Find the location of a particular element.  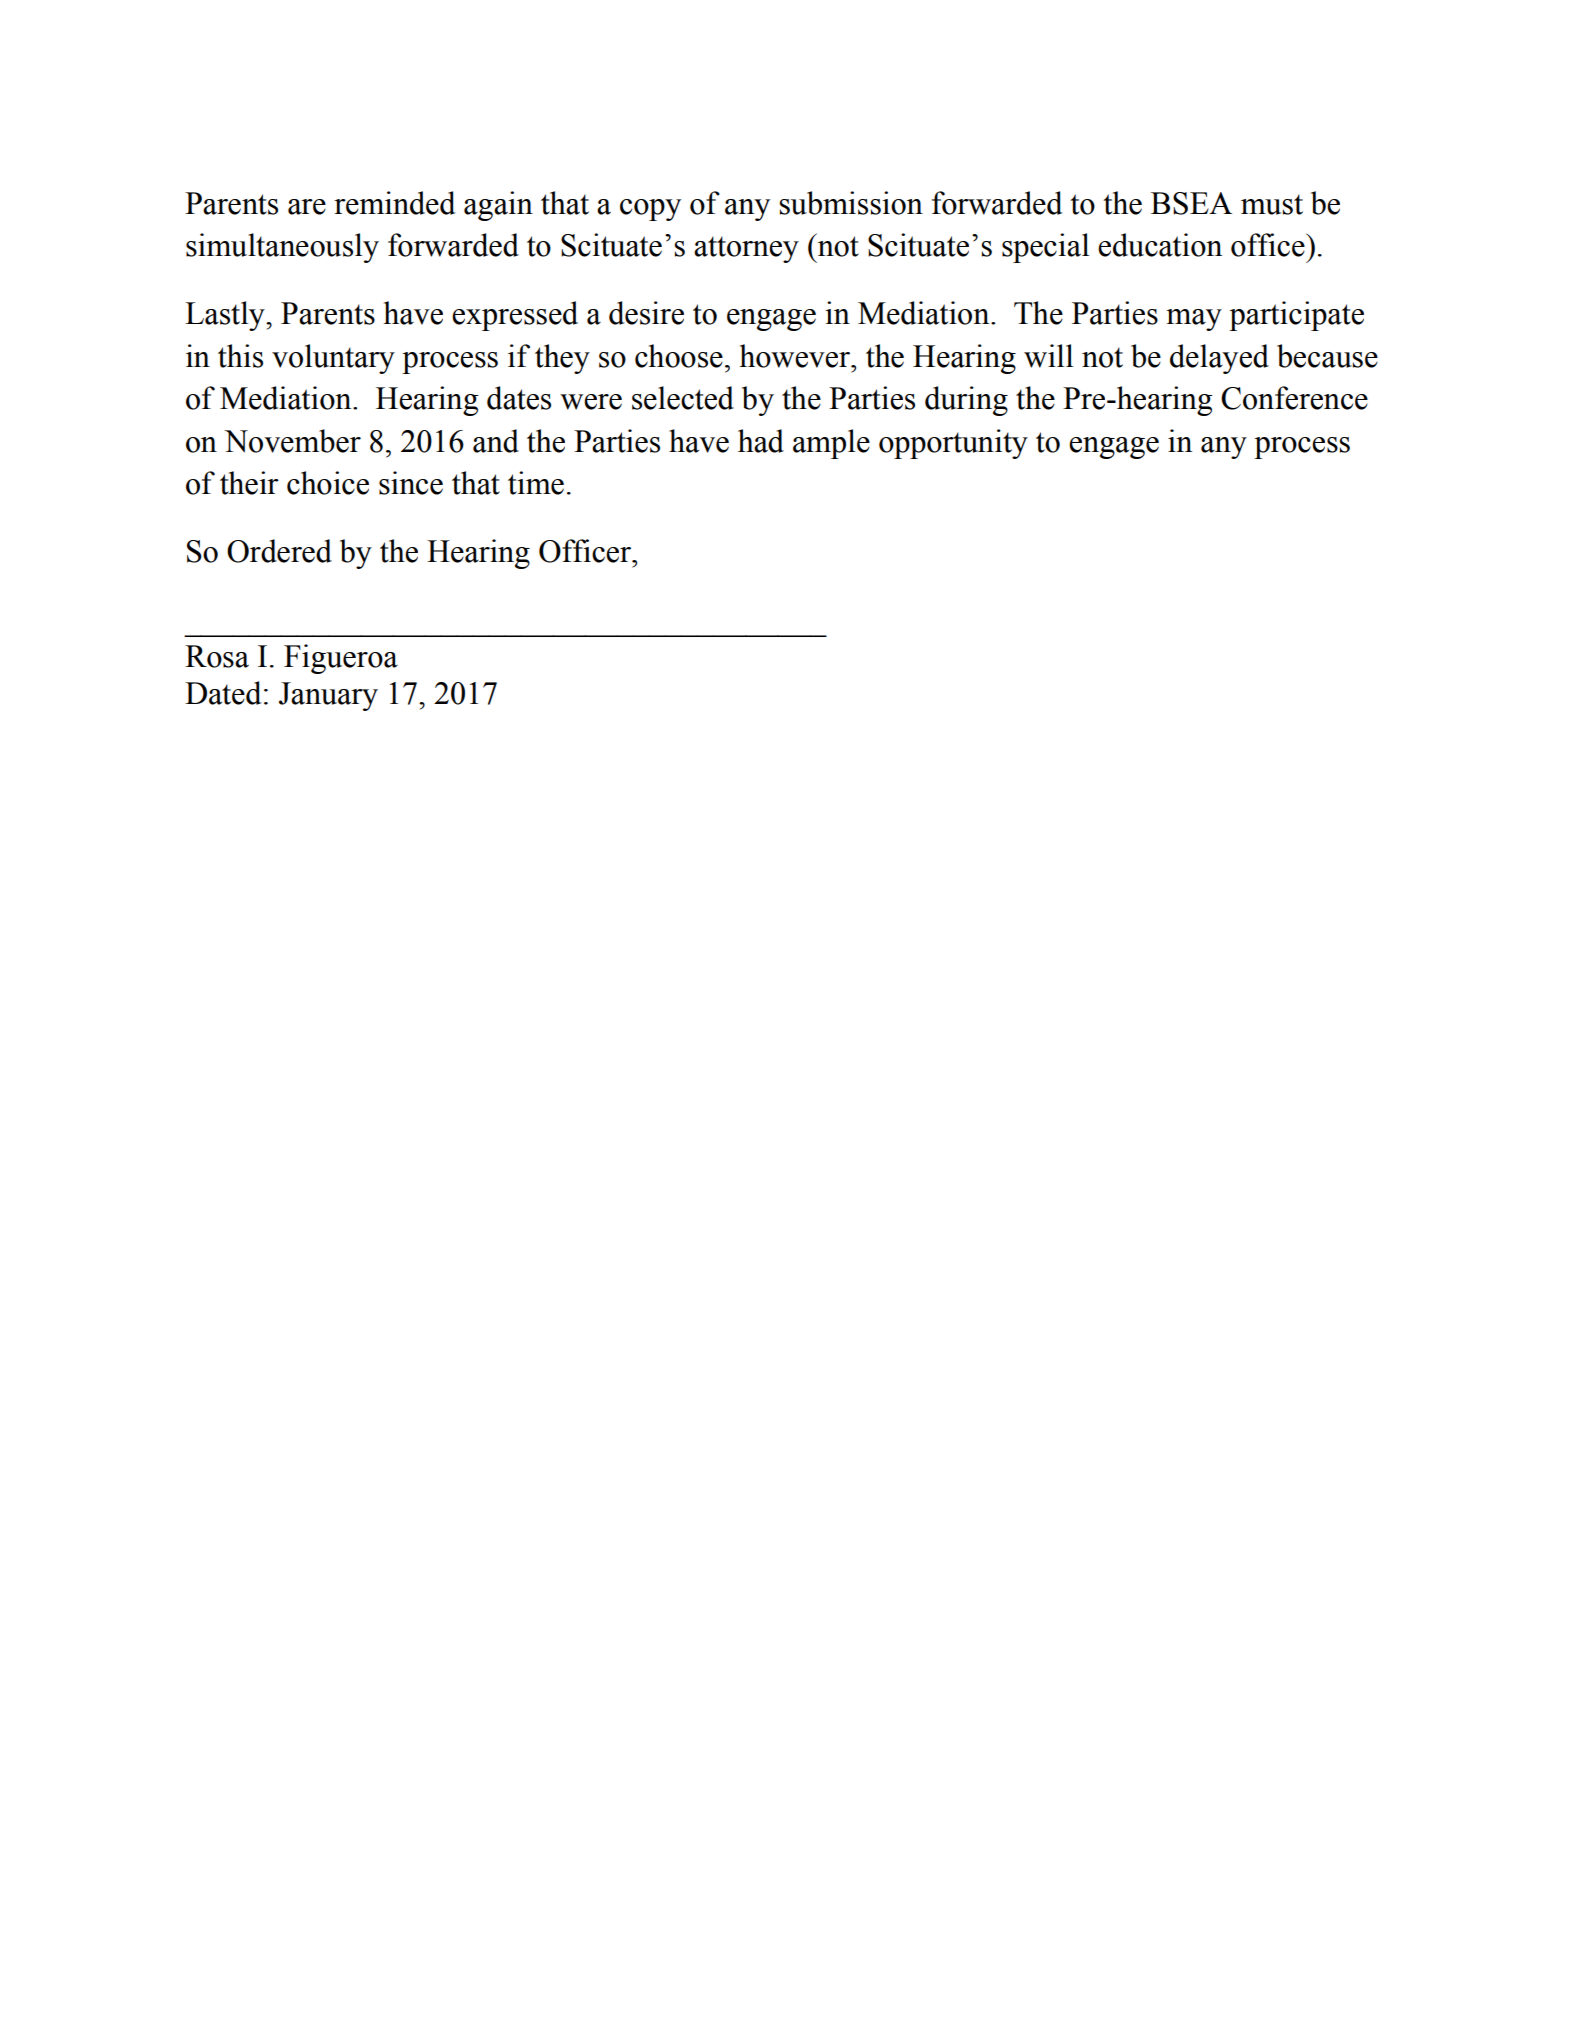

had is located at coordinates (761, 441).
